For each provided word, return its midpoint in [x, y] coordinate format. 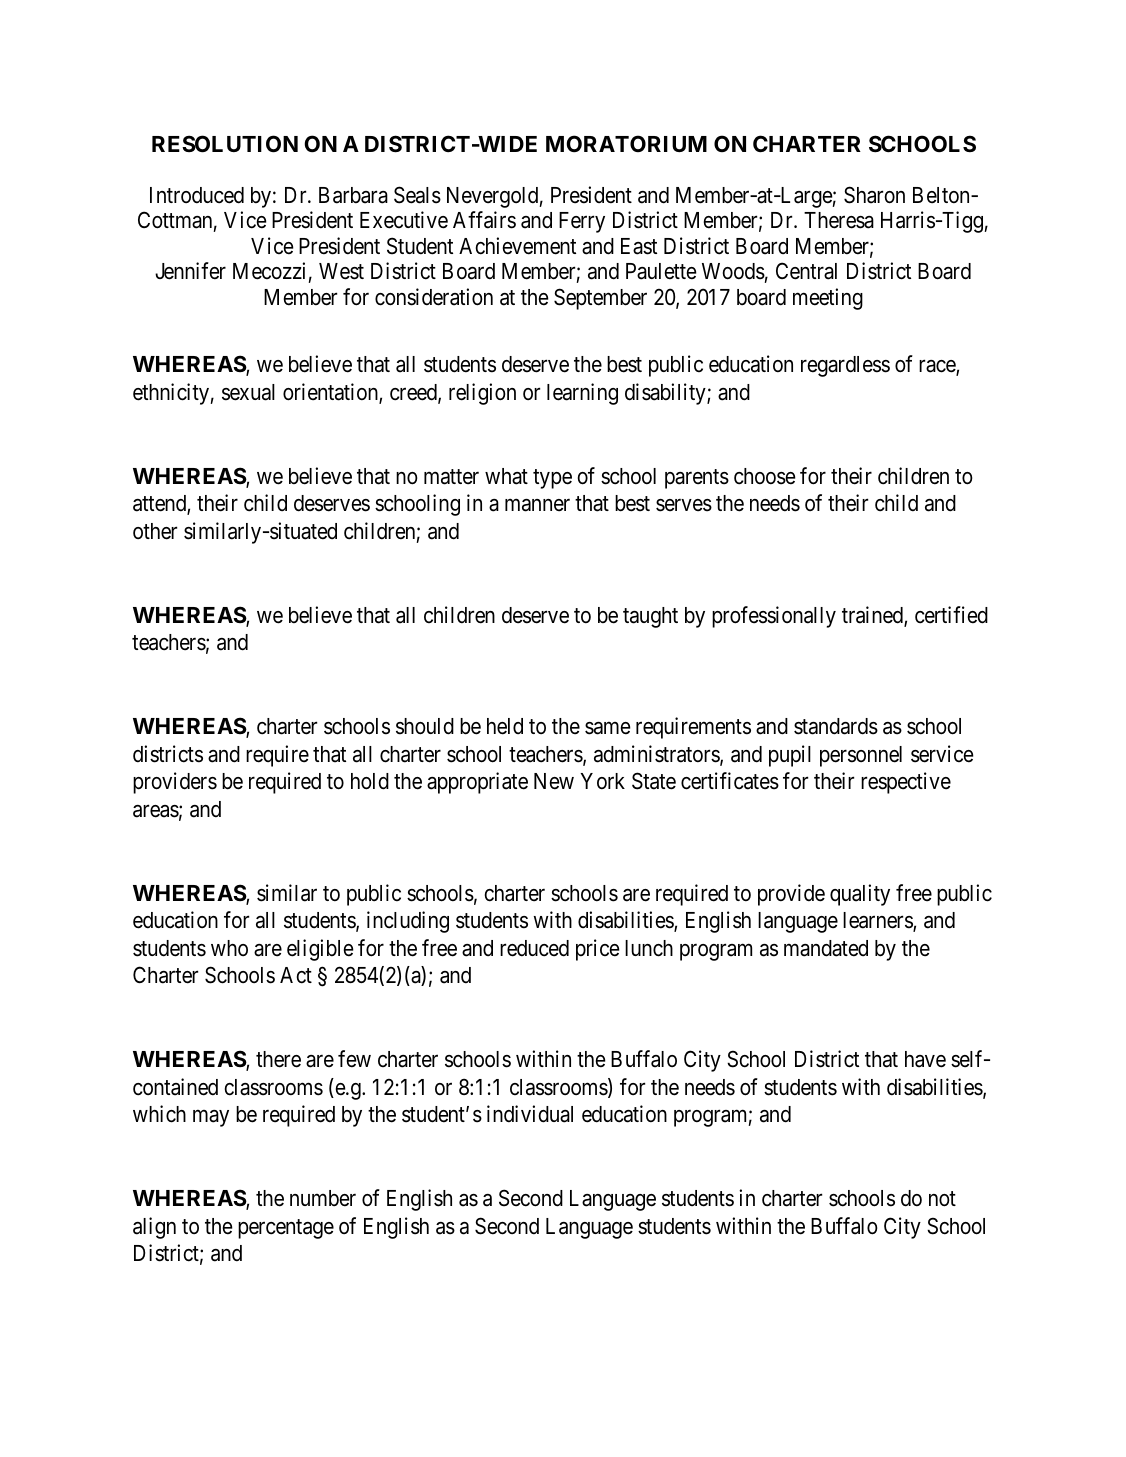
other [155, 531]
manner [537, 505]
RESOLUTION [225, 144]
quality [860, 895]
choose [765, 476]
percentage [286, 1229]
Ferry [582, 222]
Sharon [874, 195]
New [554, 781]
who [229, 948]
